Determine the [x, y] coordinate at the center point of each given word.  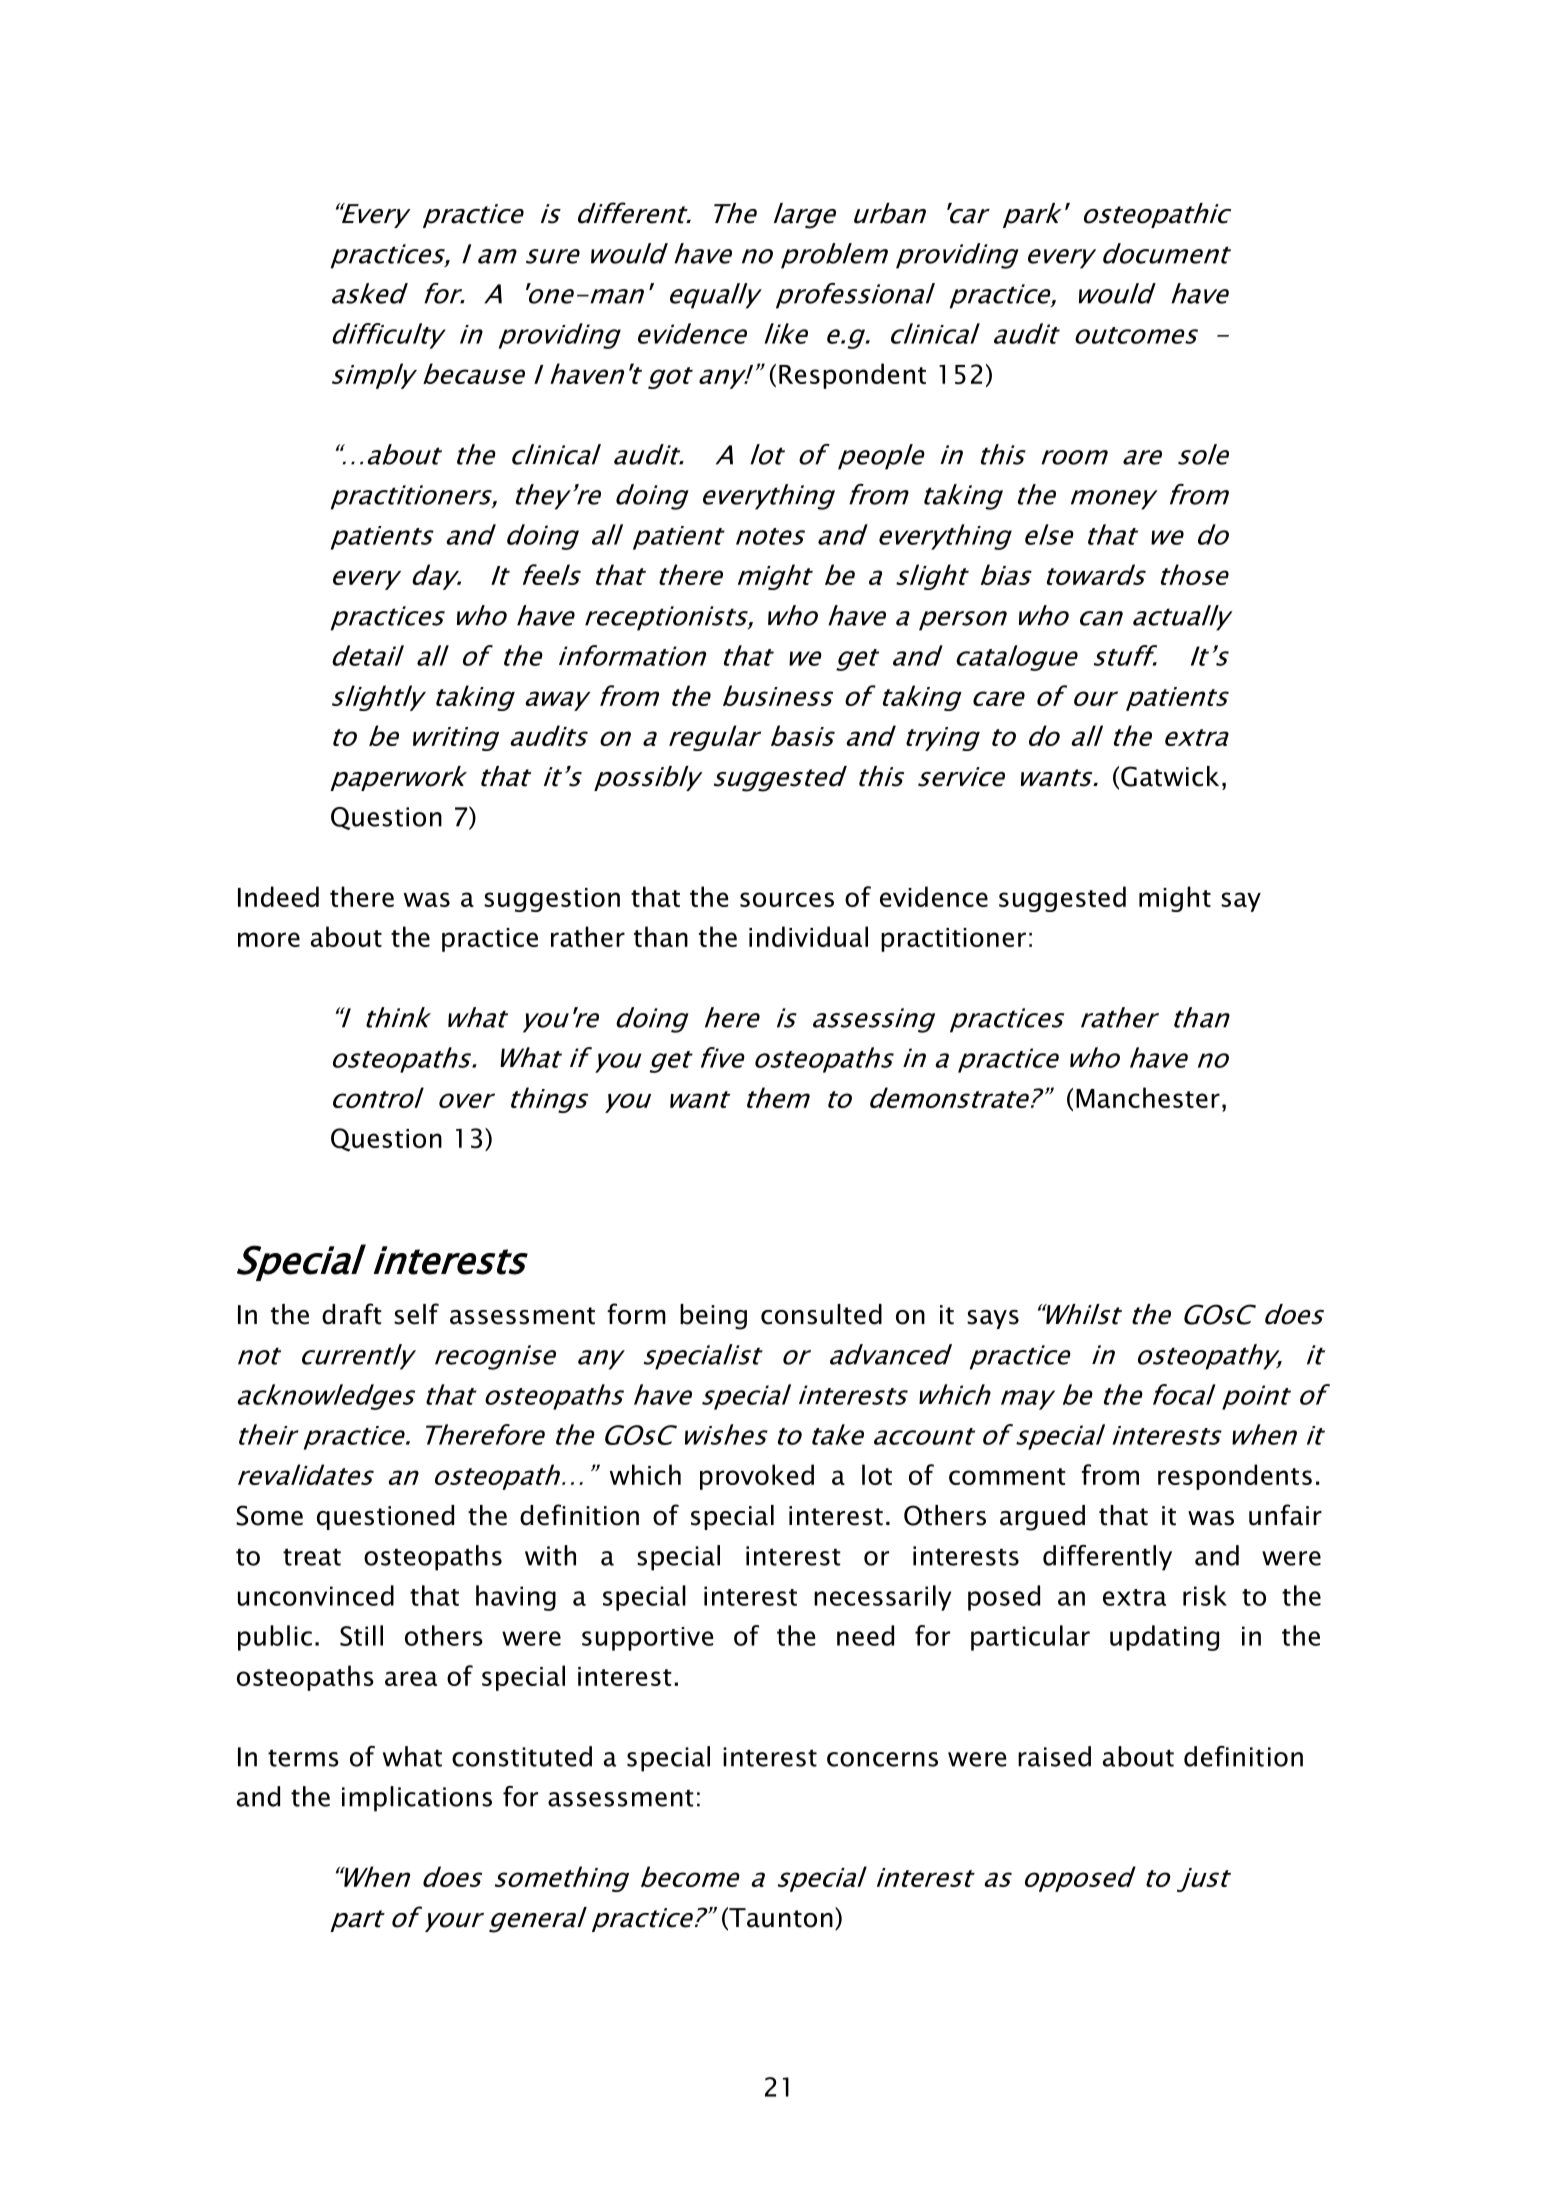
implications [417, 1799]
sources [787, 899]
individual [808, 936]
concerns [882, 1759]
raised [1054, 1756]
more [269, 939]
